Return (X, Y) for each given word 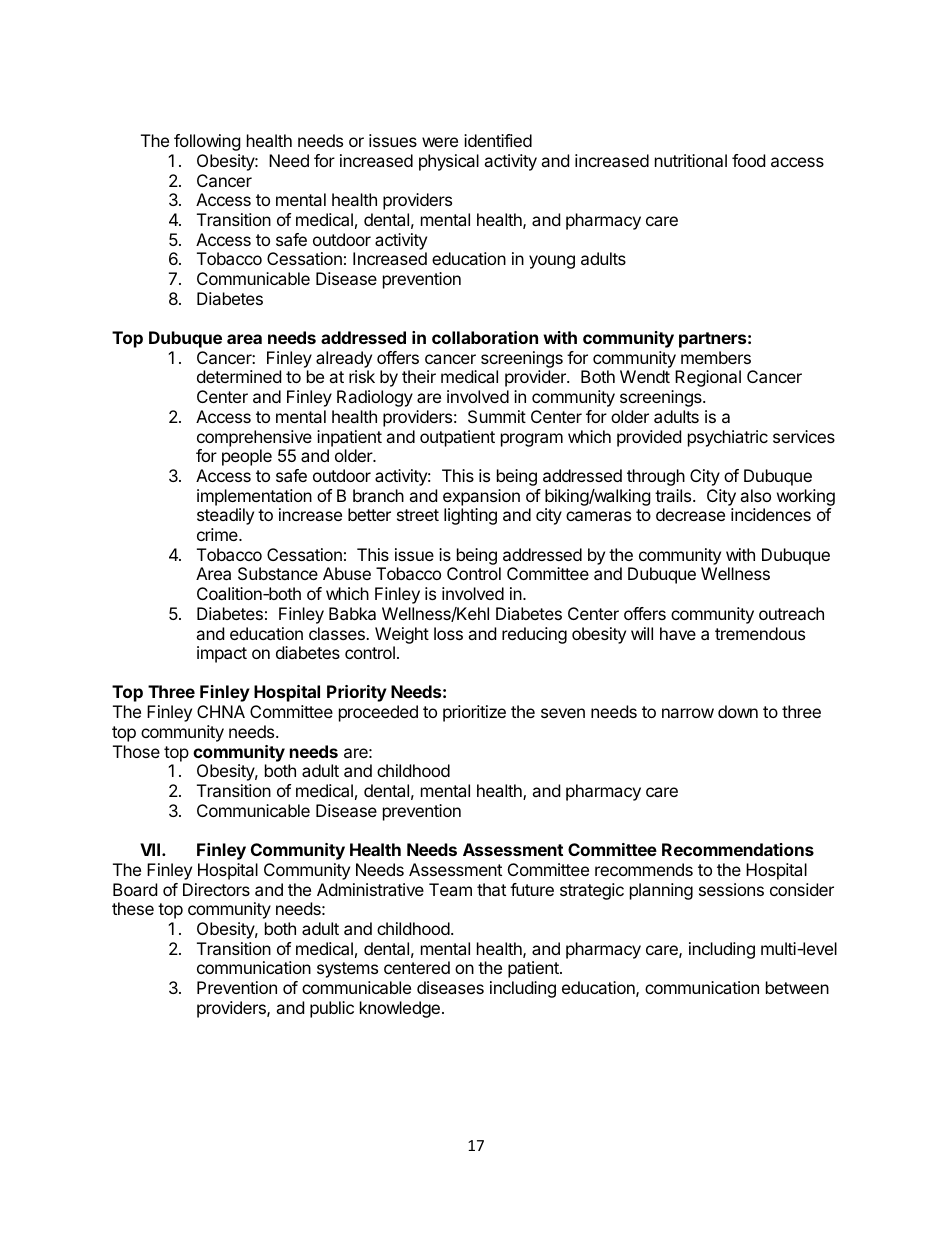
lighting (470, 516)
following (207, 142)
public (332, 1009)
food (748, 160)
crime (218, 534)
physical (449, 162)
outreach (791, 613)
